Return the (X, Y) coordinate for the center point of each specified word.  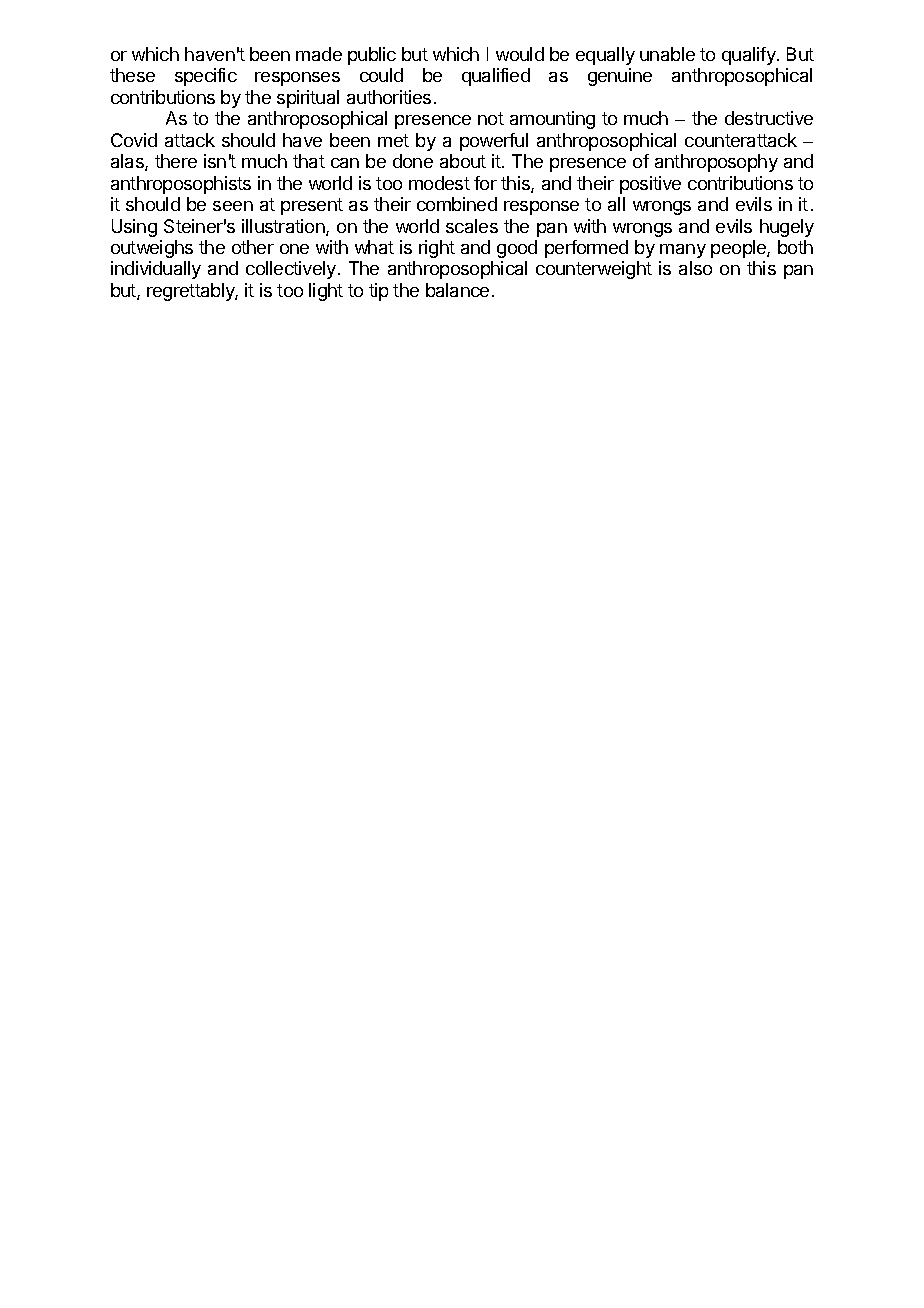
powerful (494, 142)
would (520, 54)
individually (156, 270)
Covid (134, 140)
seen (233, 206)
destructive (769, 118)
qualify (750, 56)
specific (206, 77)
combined (457, 204)
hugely (787, 228)
